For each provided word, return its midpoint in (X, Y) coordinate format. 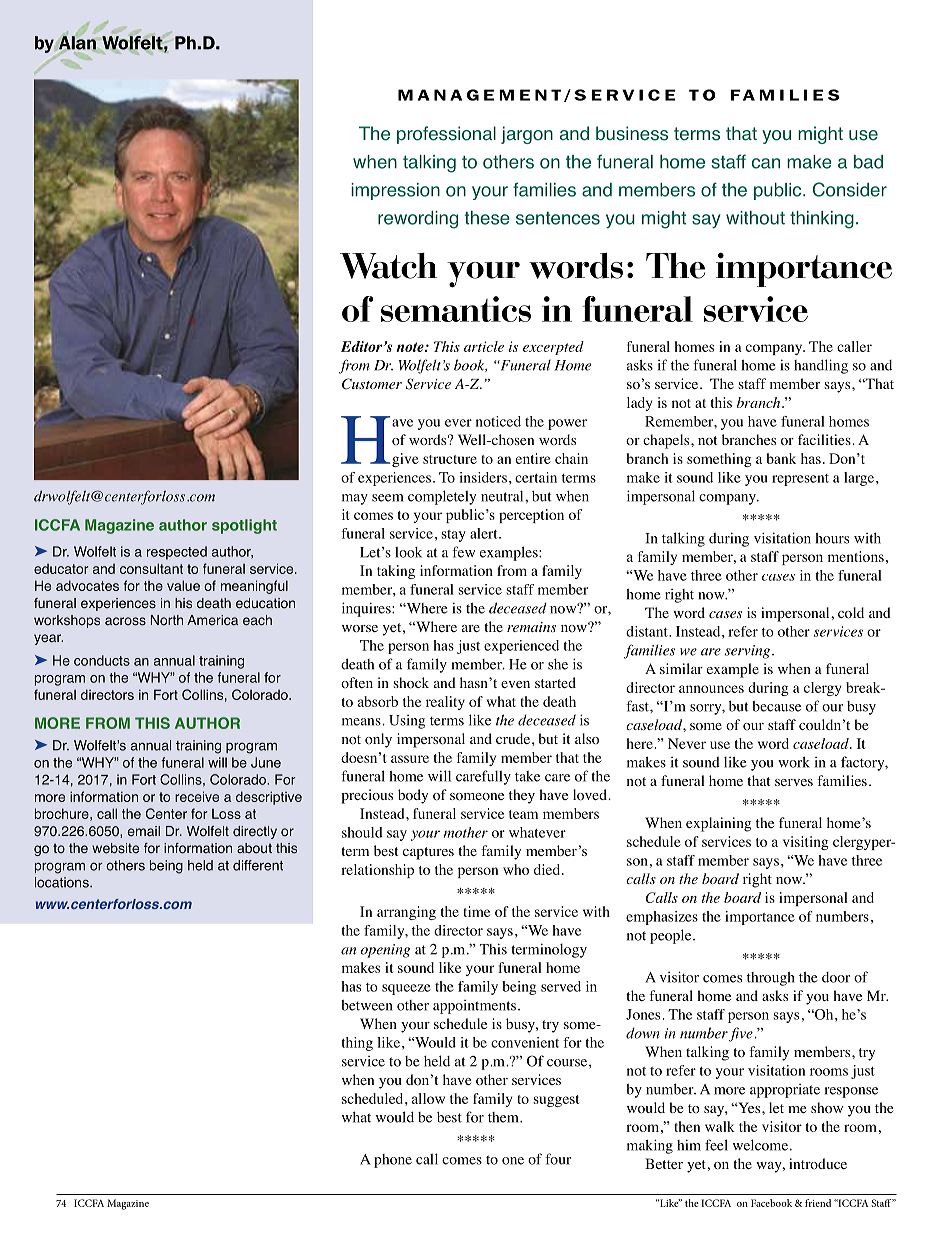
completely (442, 497)
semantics (456, 309)
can (766, 163)
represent (800, 480)
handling (821, 366)
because (776, 706)
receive (197, 796)
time (476, 911)
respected (177, 553)
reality (445, 703)
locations (63, 882)
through (771, 979)
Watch (388, 266)
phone (393, 1161)
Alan (77, 43)
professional (446, 135)
